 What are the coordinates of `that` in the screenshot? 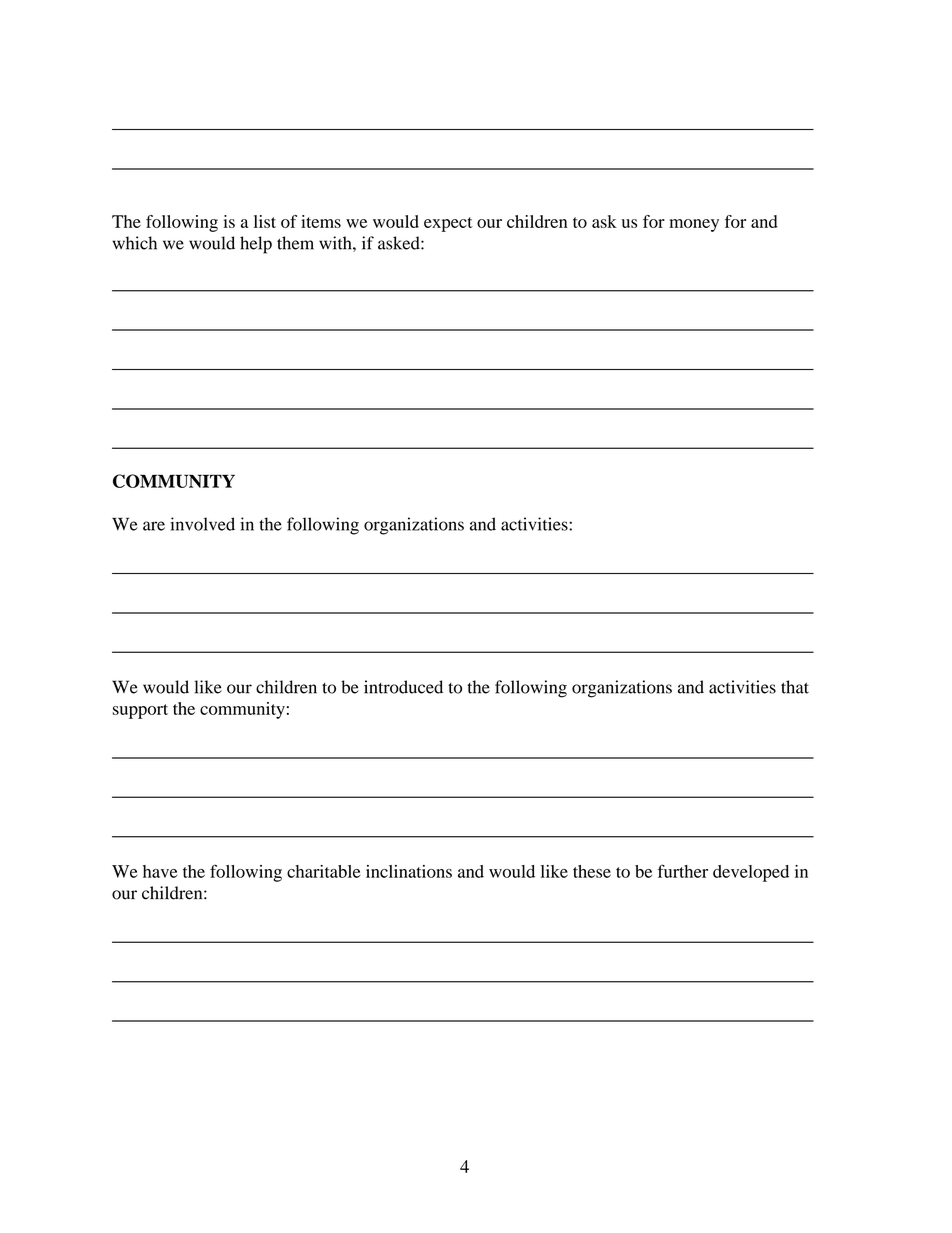 It's located at (795, 687).
